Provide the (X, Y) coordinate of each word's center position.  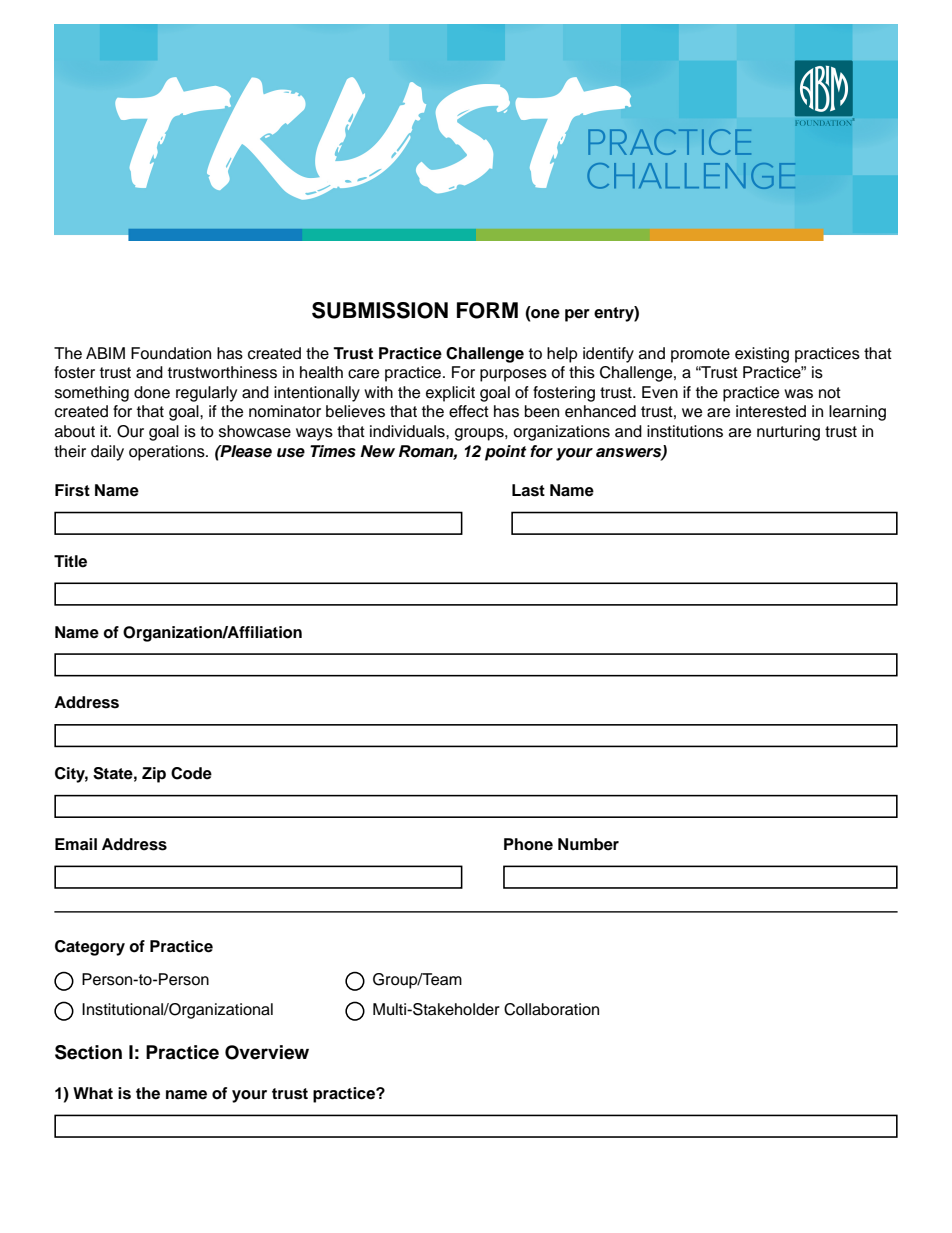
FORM (487, 310)
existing (762, 355)
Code (191, 773)
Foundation (171, 353)
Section (88, 1052)
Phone (528, 844)
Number (588, 844)
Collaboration (551, 1009)
